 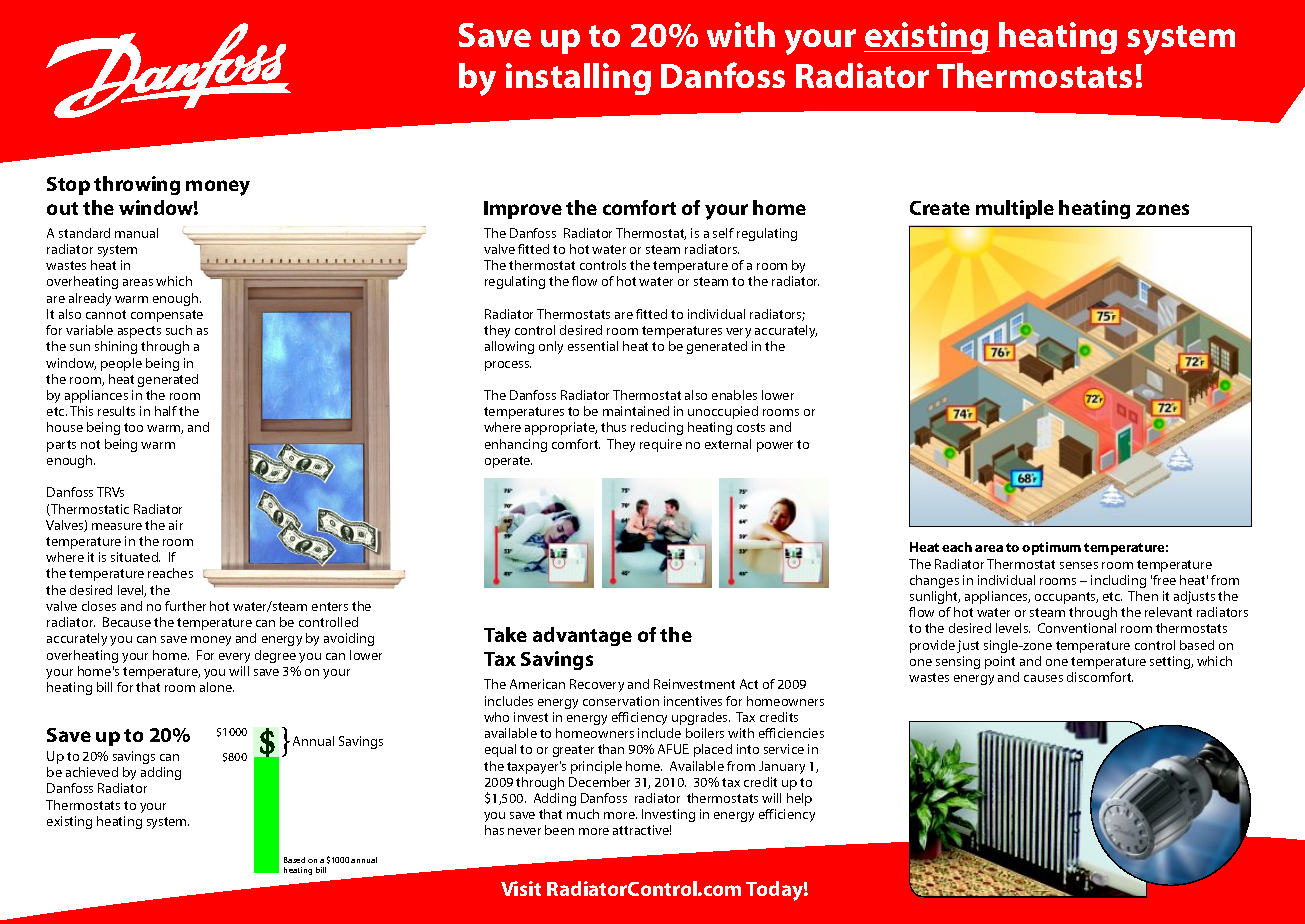 I want to click on such, so click(x=179, y=330).
